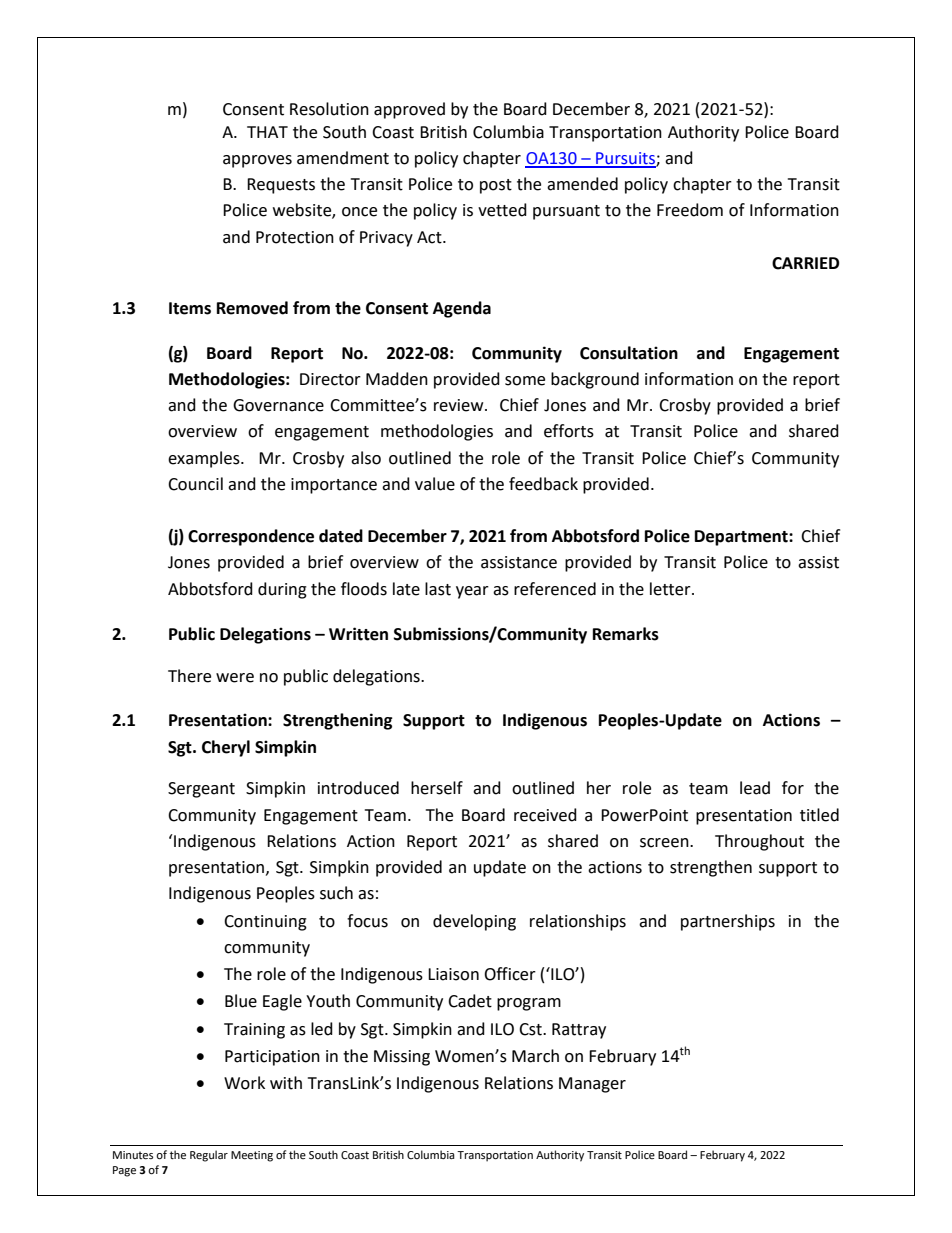 The width and height of the screenshot is (952, 1233). What do you see at coordinates (742, 538) in the screenshot?
I see `Department` at bounding box center [742, 538].
